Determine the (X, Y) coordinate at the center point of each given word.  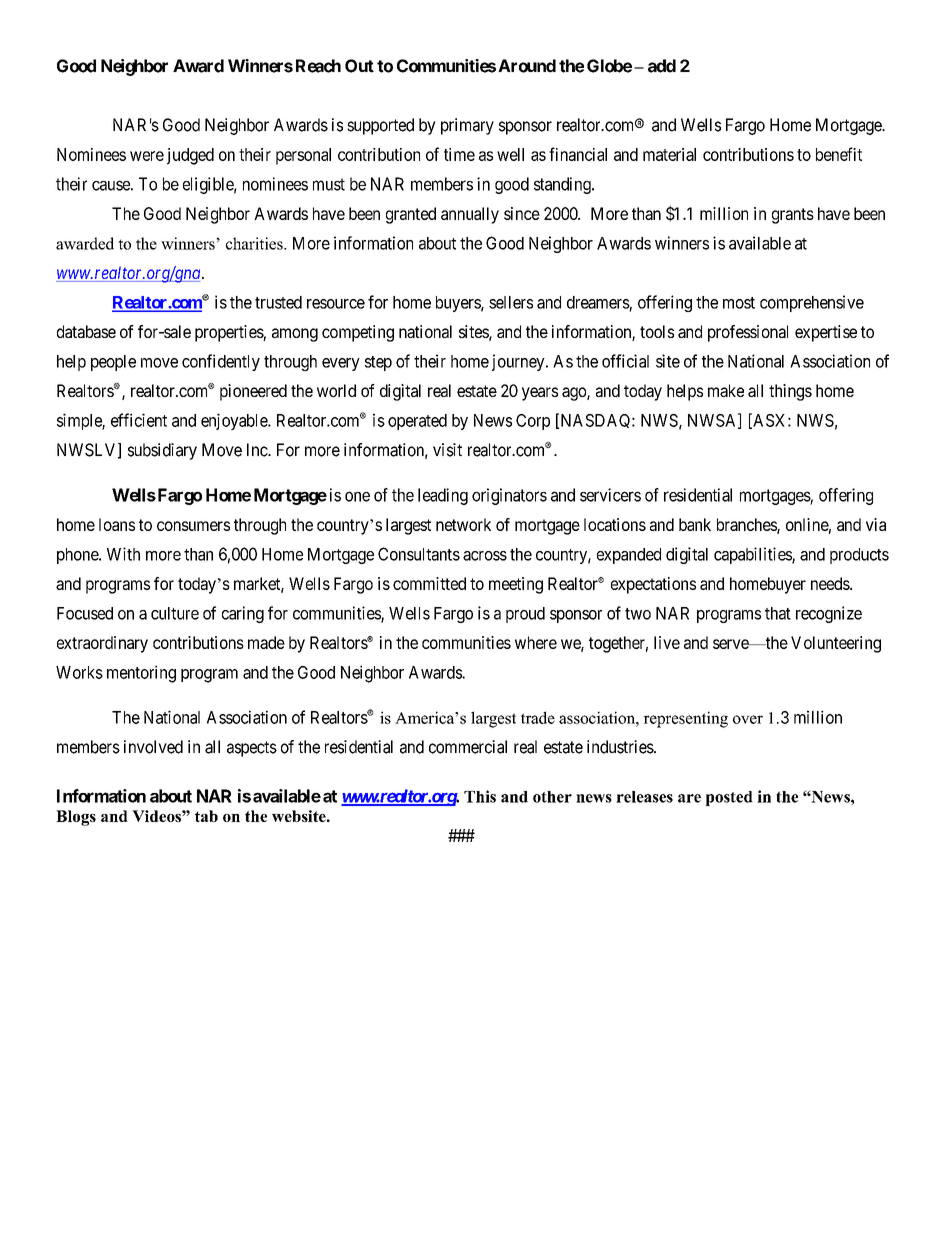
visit (447, 450)
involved (153, 747)
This (480, 796)
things (790, 392)
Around (527, 66)
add (662, 66)
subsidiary (162, 451)
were (147, 156)
